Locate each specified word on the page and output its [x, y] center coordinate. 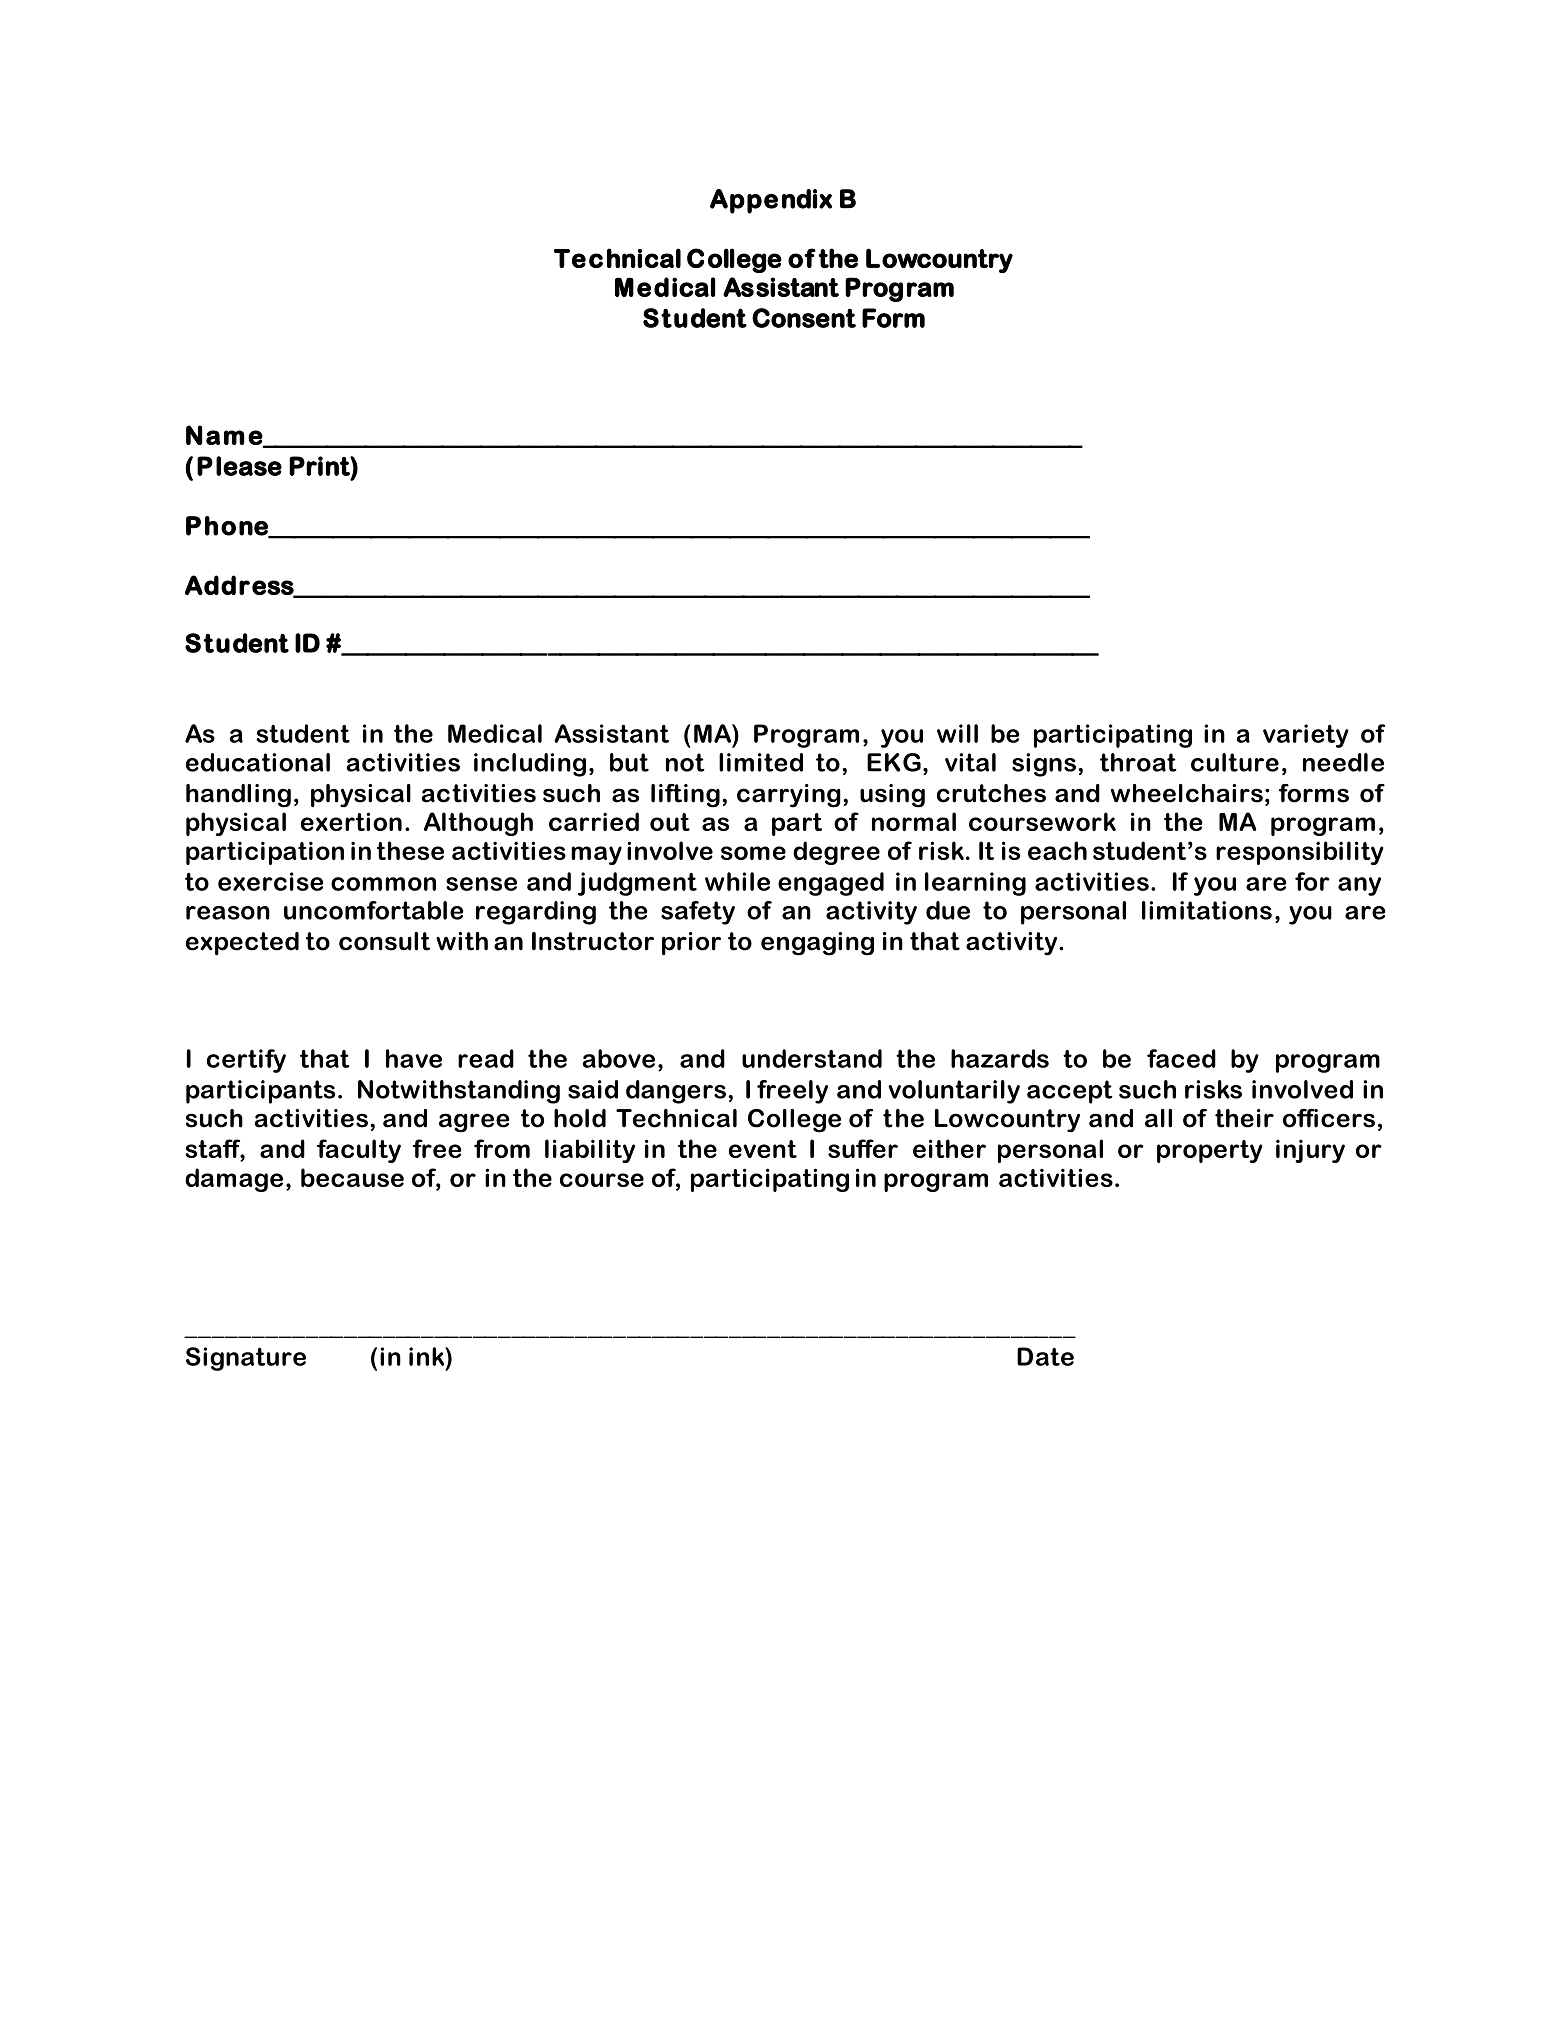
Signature [246, 1359]
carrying [789, 796]
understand [812, 1058]
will [957, 733]
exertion [351, 821]
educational [258, 762]
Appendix [771, 201]
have [414, 1058]
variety [1306, 736]
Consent [804, 318]
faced [1181, 1058]
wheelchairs [1187, 793]
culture [1235, 762]
